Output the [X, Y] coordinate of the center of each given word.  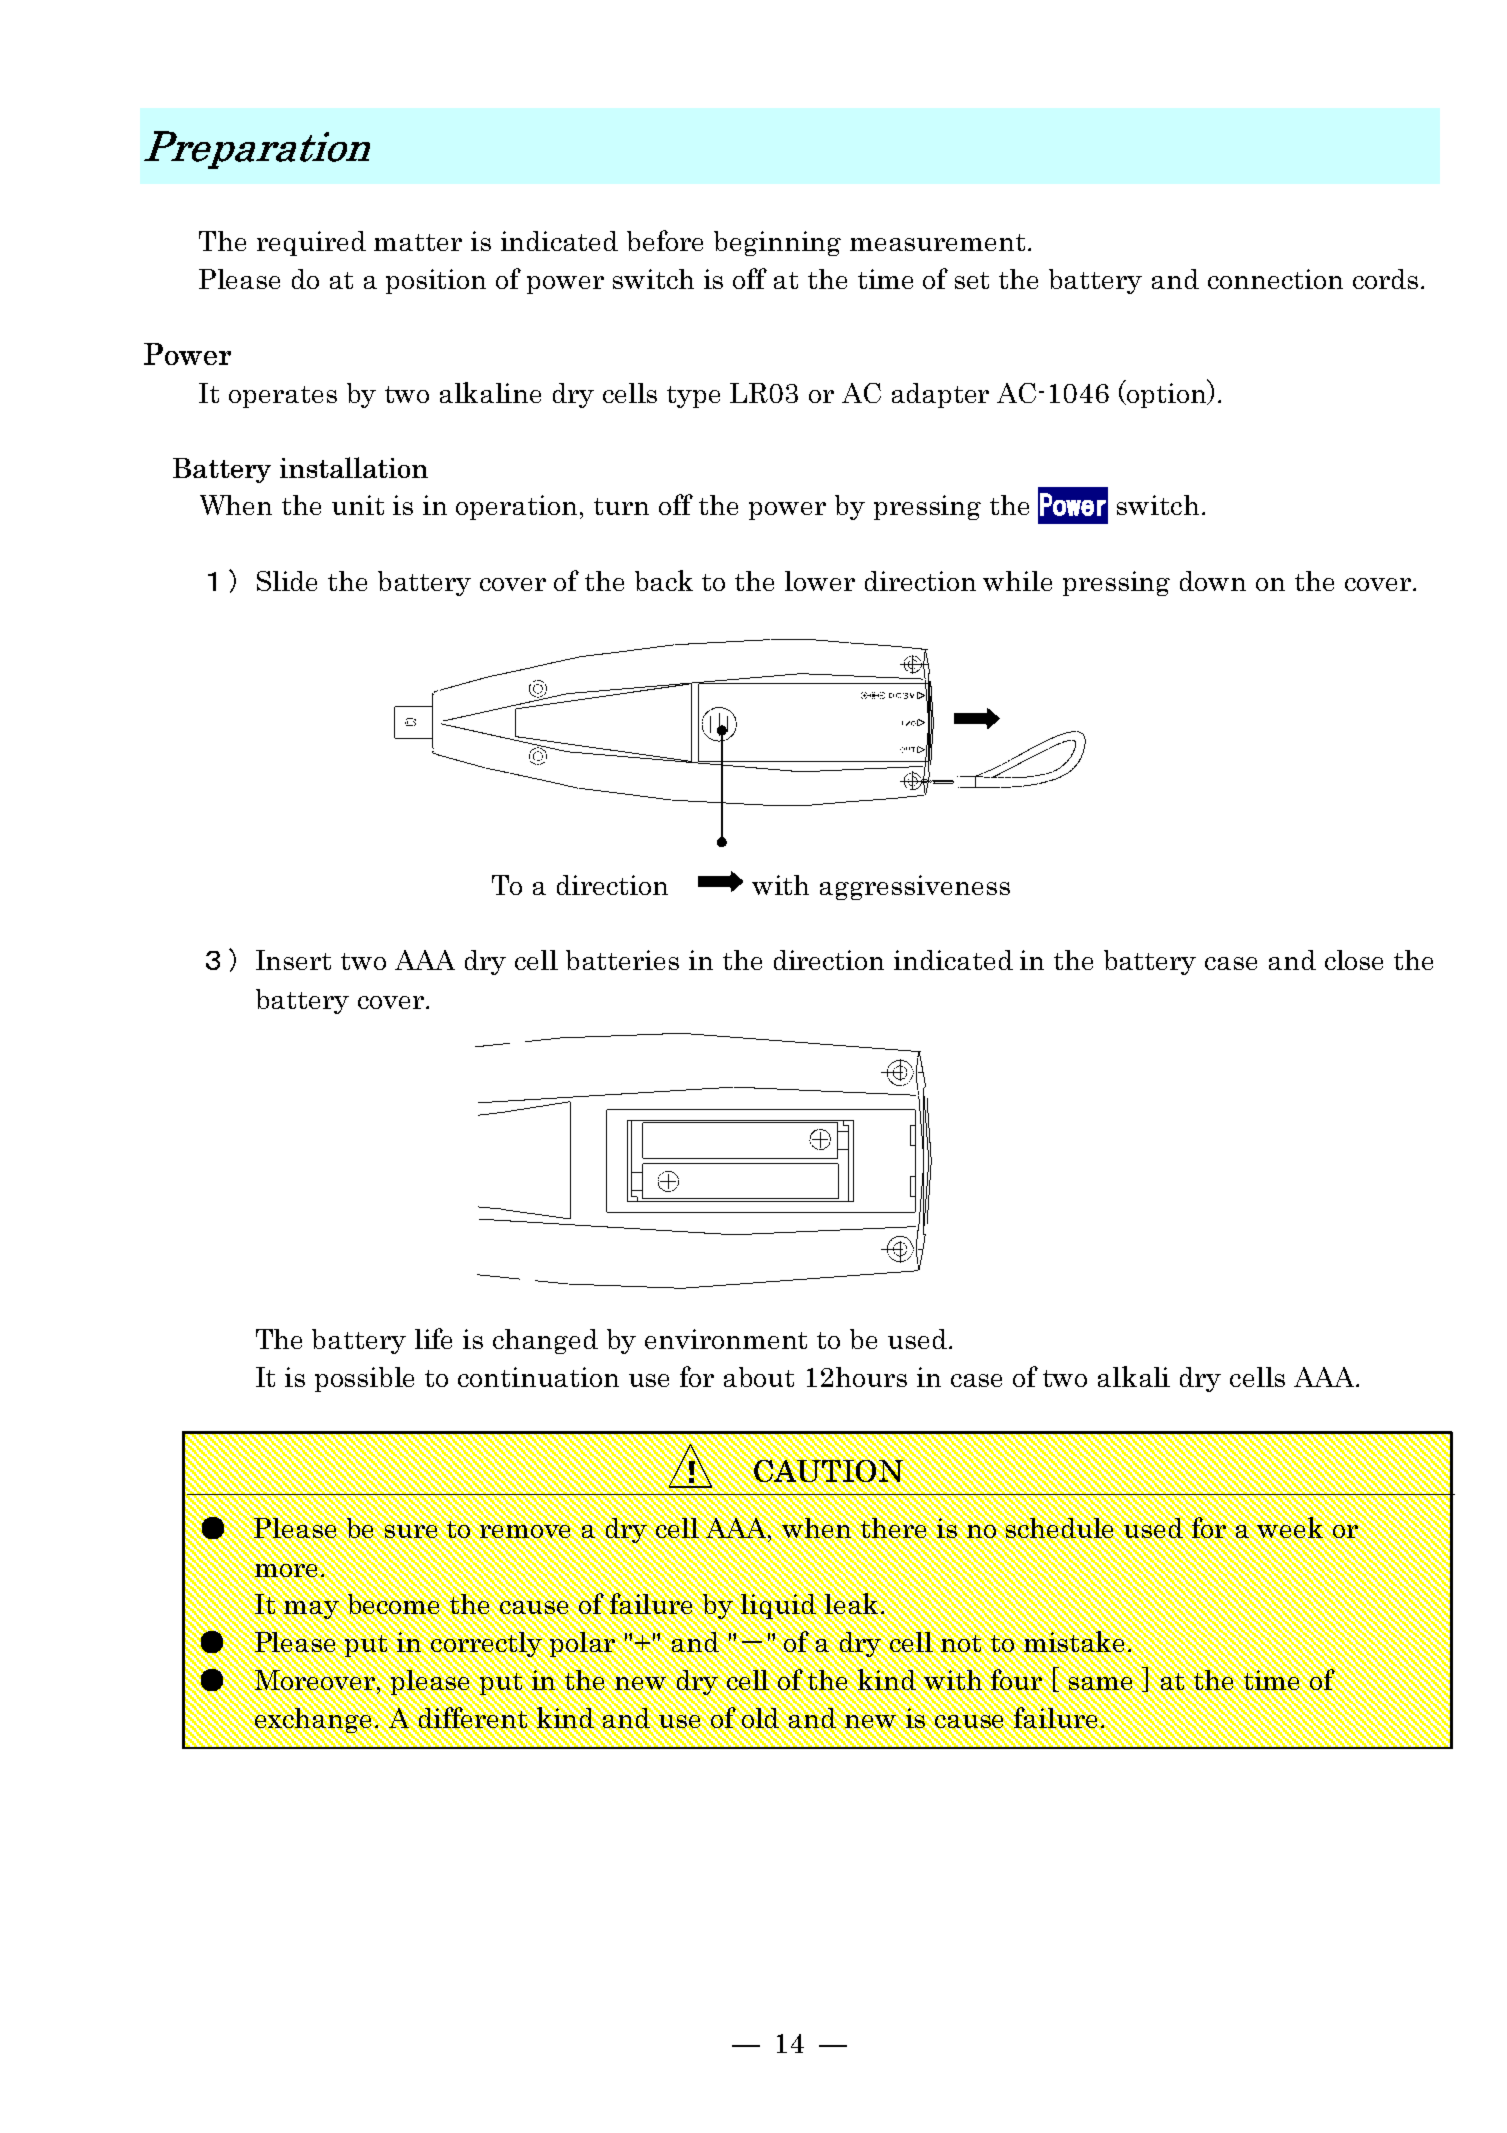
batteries [622, 960]
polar [582, 1644]
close [1354, 960]
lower [820, 581]
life [433, 1338]
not [961, 1643]
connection [1275, 279]
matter [418, 242]
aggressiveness [915, 887]
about [759, 1377]
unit [358, 505]
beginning [777, 243]
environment [726, 1339]
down [1213, 581]
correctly [486, 1644]
